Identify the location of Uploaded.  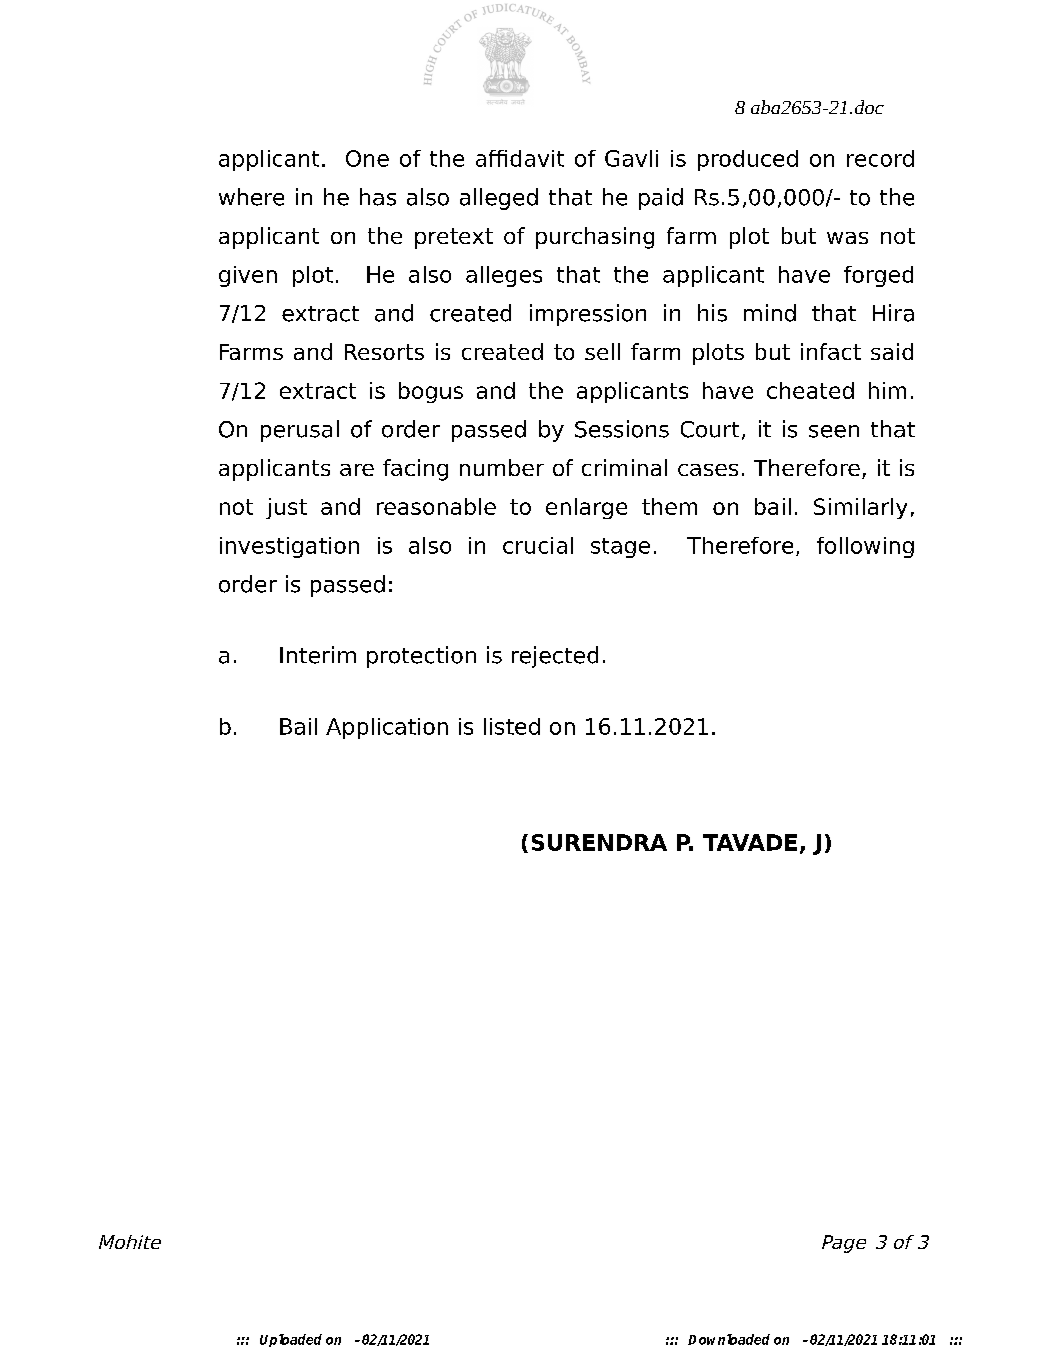
(291, 1340).
